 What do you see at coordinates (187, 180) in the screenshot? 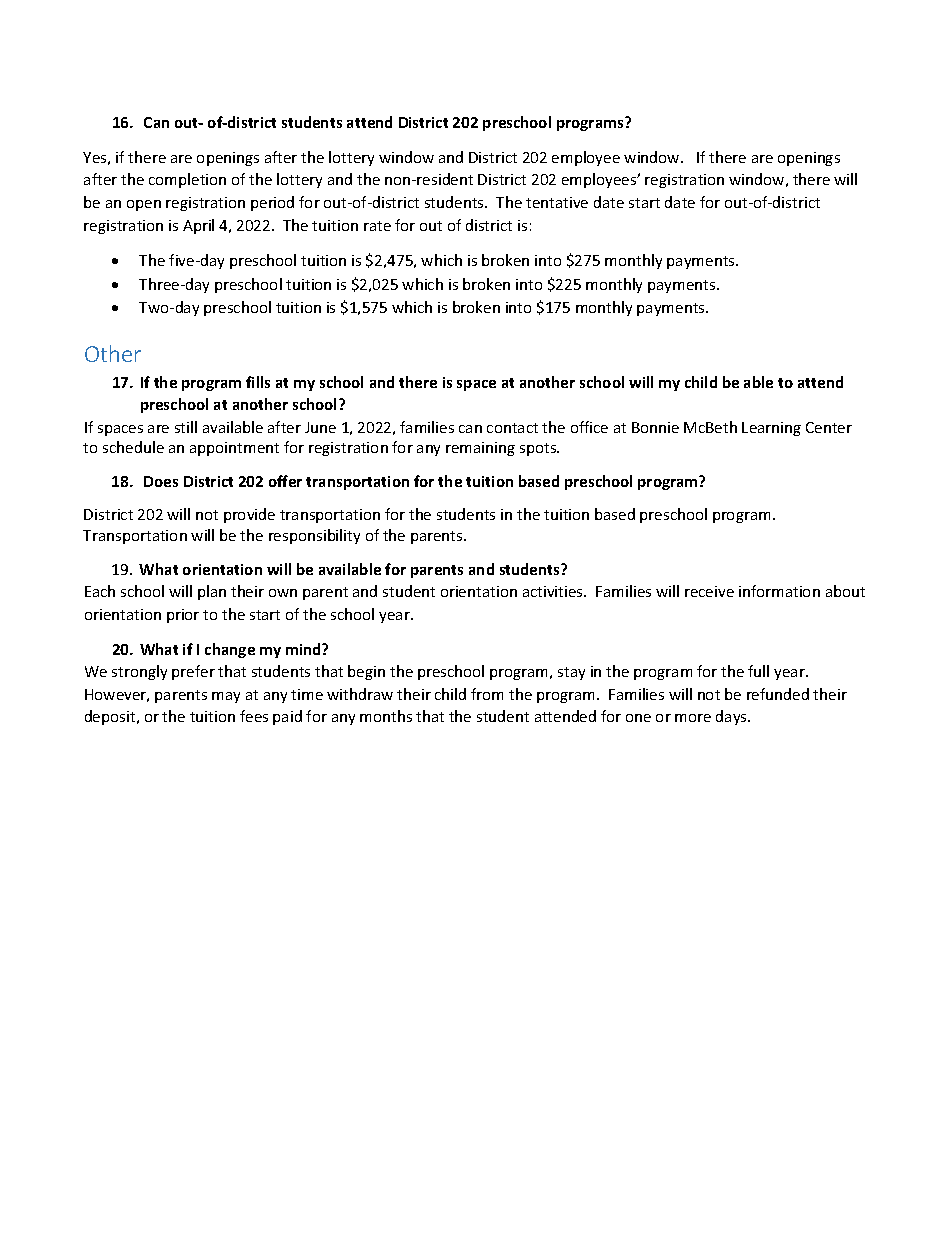
I see `completion` at bounding box center [187, 180].
